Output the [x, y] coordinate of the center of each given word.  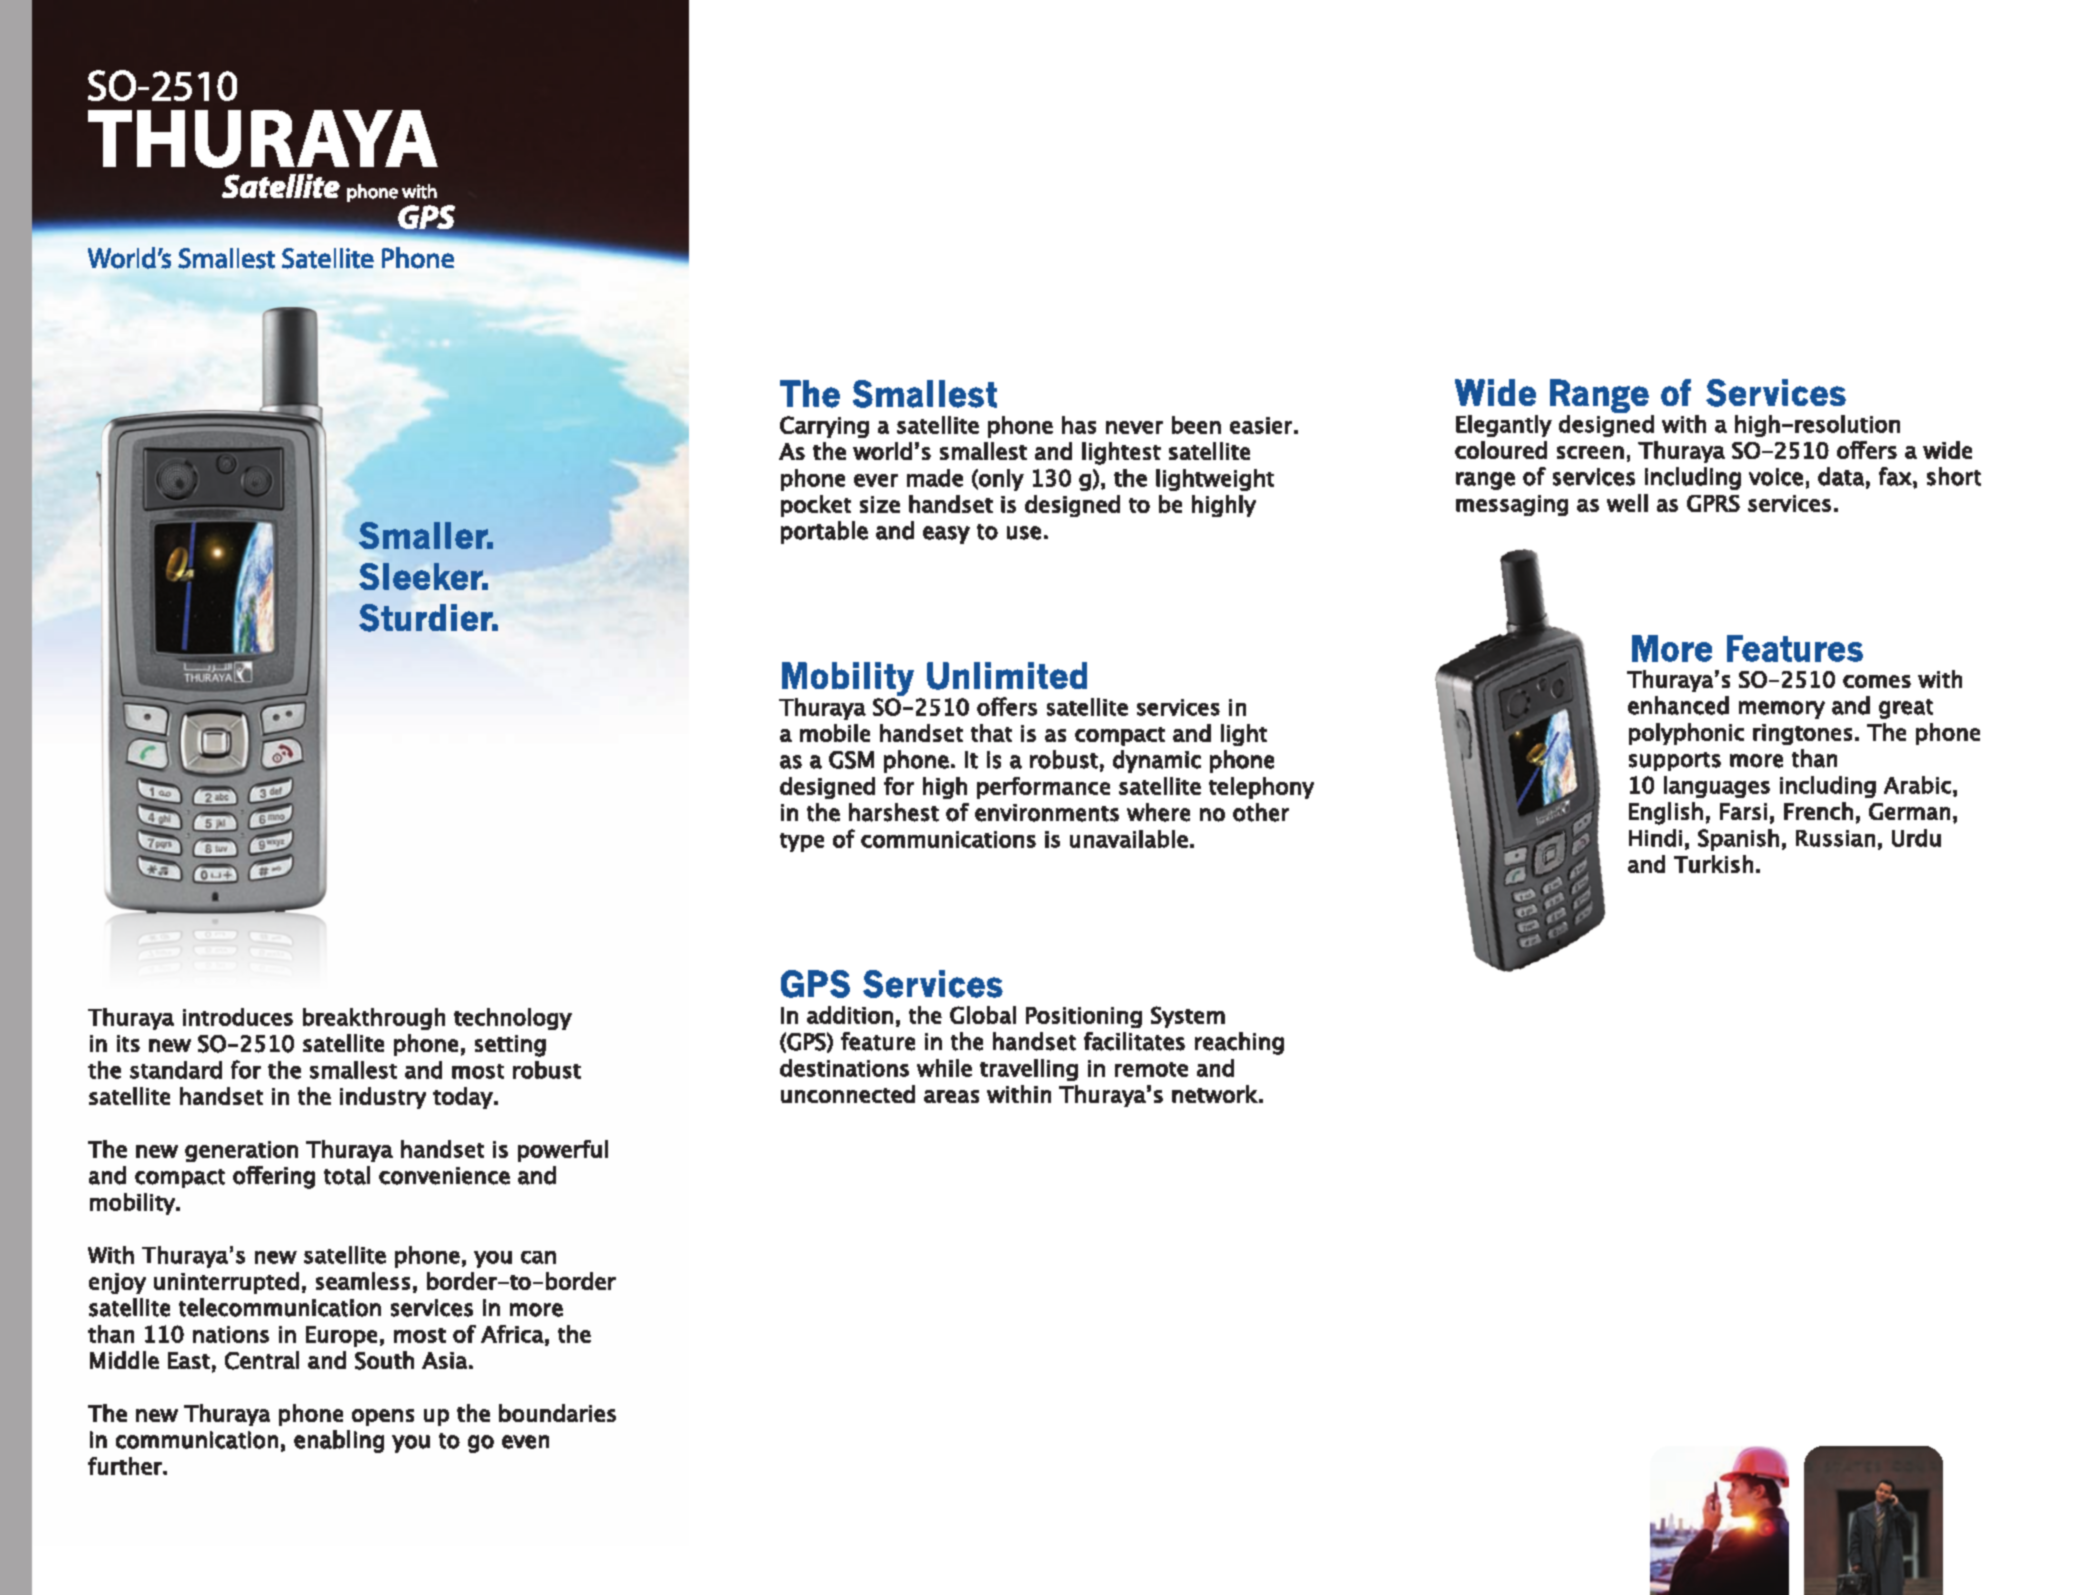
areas [951, 1096]
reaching [1239, 1043]
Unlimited [1007, 676]
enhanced [1678, 705]
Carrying [824, 427]
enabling [339, 1441]
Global [983, 1015]
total [347, 1175]
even [525, 1442]
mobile [835, 733]
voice [1776, 477]
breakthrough [374, 1019]
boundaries [557, 1413]
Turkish [1713, 864]
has [1079, 425]
